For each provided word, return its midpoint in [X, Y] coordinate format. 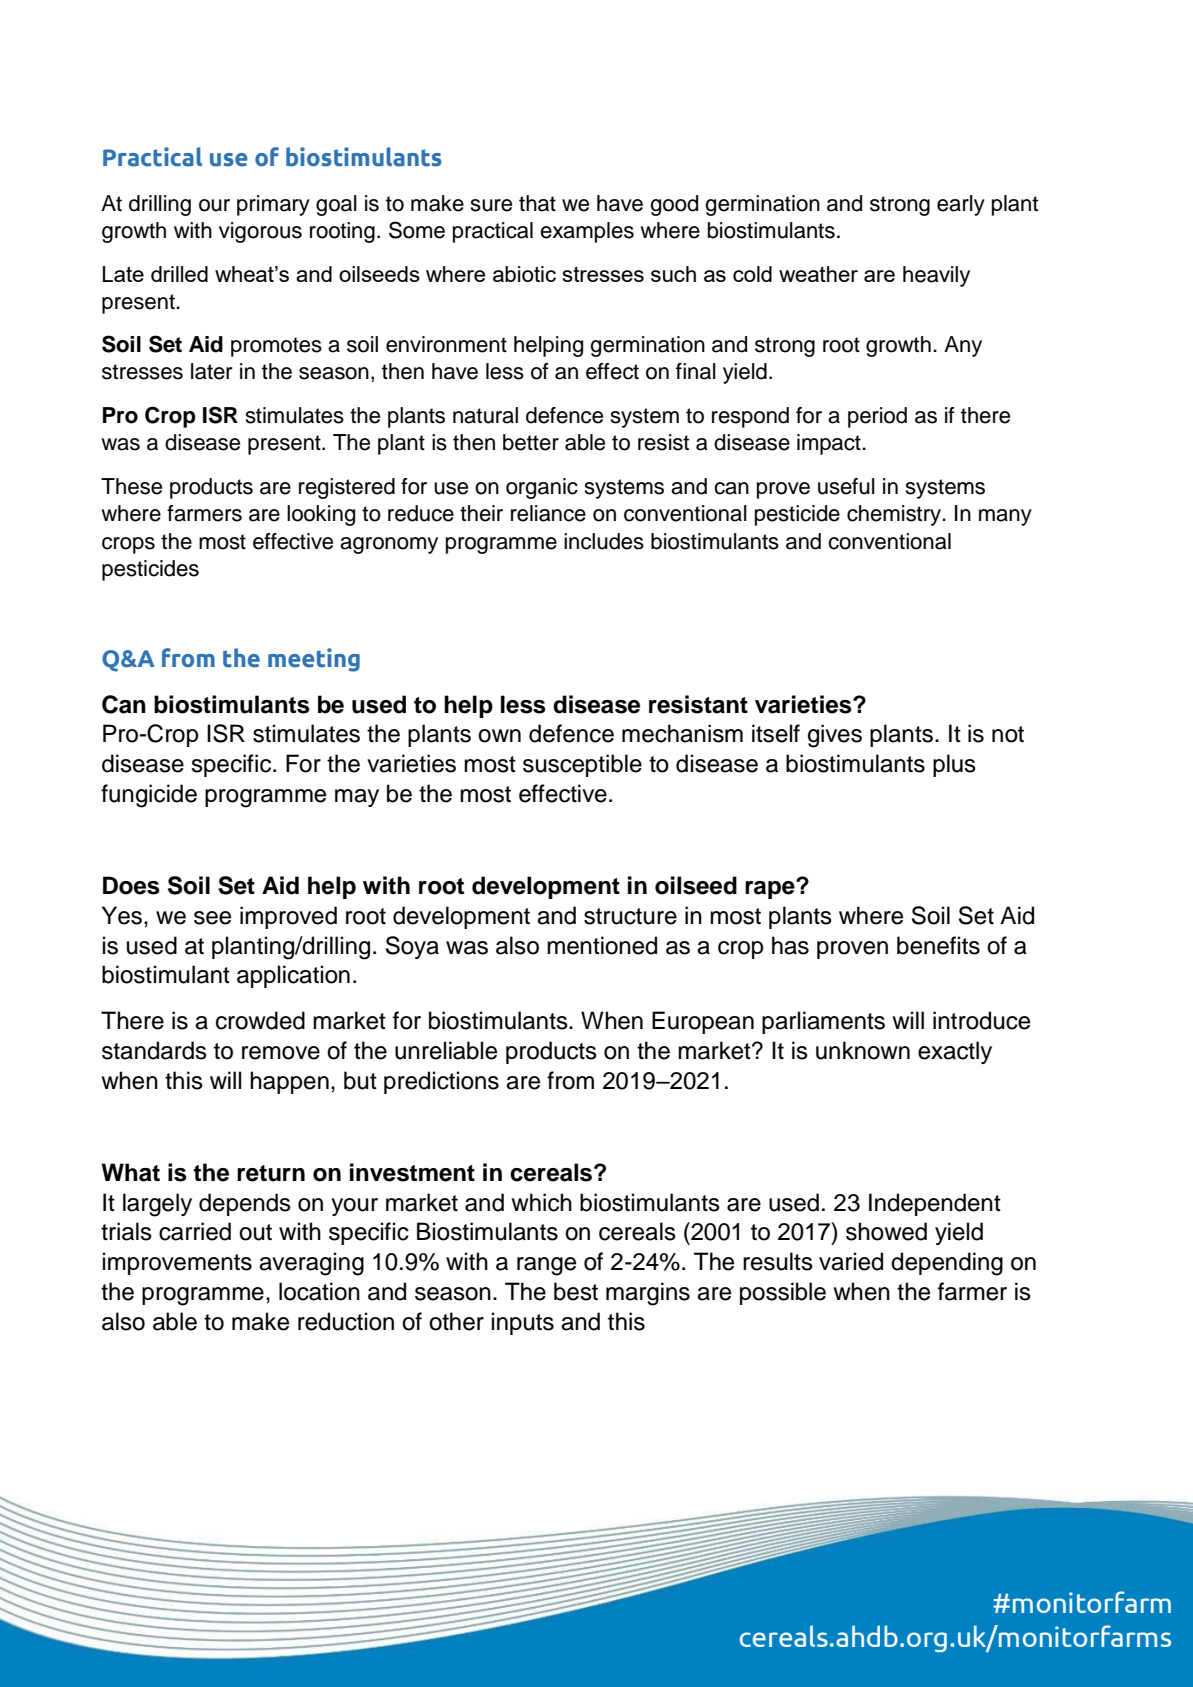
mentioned [602, 945]
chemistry [895, 515]
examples [587, 232]
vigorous [260, 232]
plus [954, 765]
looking [321, 515]
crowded [260, 1020]
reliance [548, 513]
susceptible [582, 765]
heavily [936, 276]
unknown [863, 1050]
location [319, 1291]
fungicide [149, 796]
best [576, 1291]
